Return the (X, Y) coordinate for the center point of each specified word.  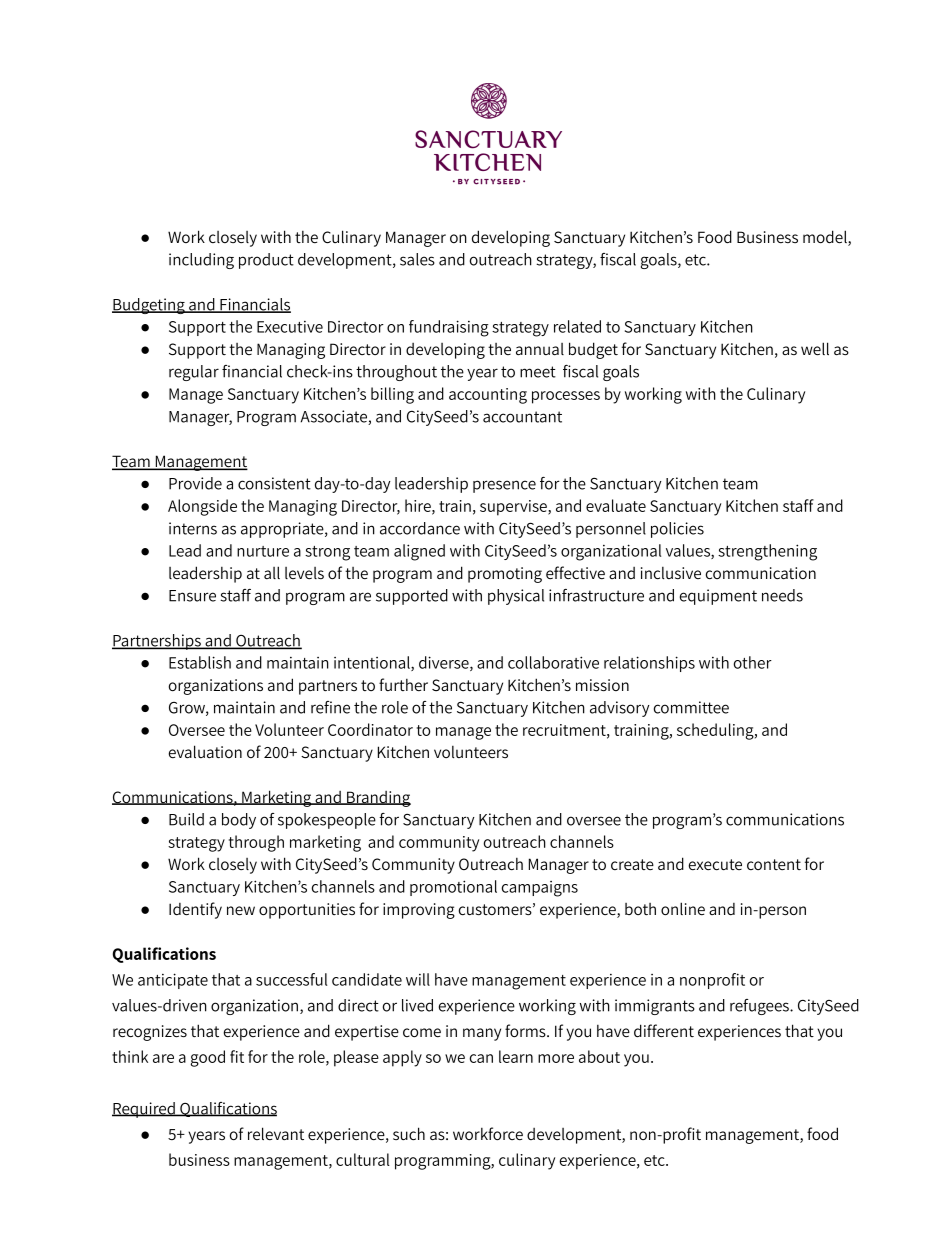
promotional (453, 888)
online (683, 908)
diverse (445, 663)
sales (417, 259)
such (409, 1133)
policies (677, 530)
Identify (195, 910)
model (826, 238)
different (664, 1031)
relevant (276, 1133)
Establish (200, 662)
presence (504, 486)
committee (691, 707)
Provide (195, 483)
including (201, 261)
